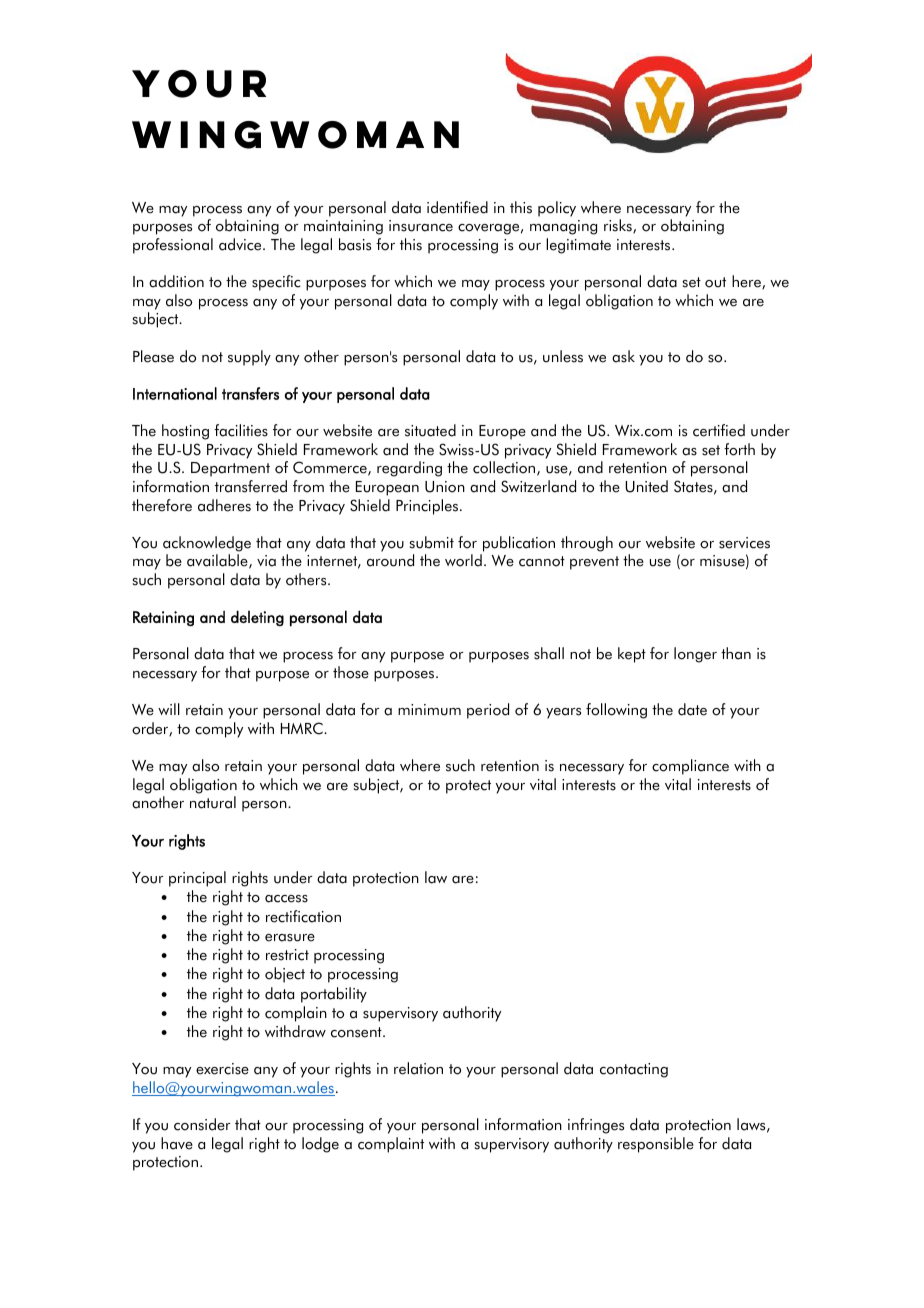 This screenshot has height=1308, width=924. Describe the element at coordinates (656, 1145) in the screenshot. I see `responsible` at that location.
